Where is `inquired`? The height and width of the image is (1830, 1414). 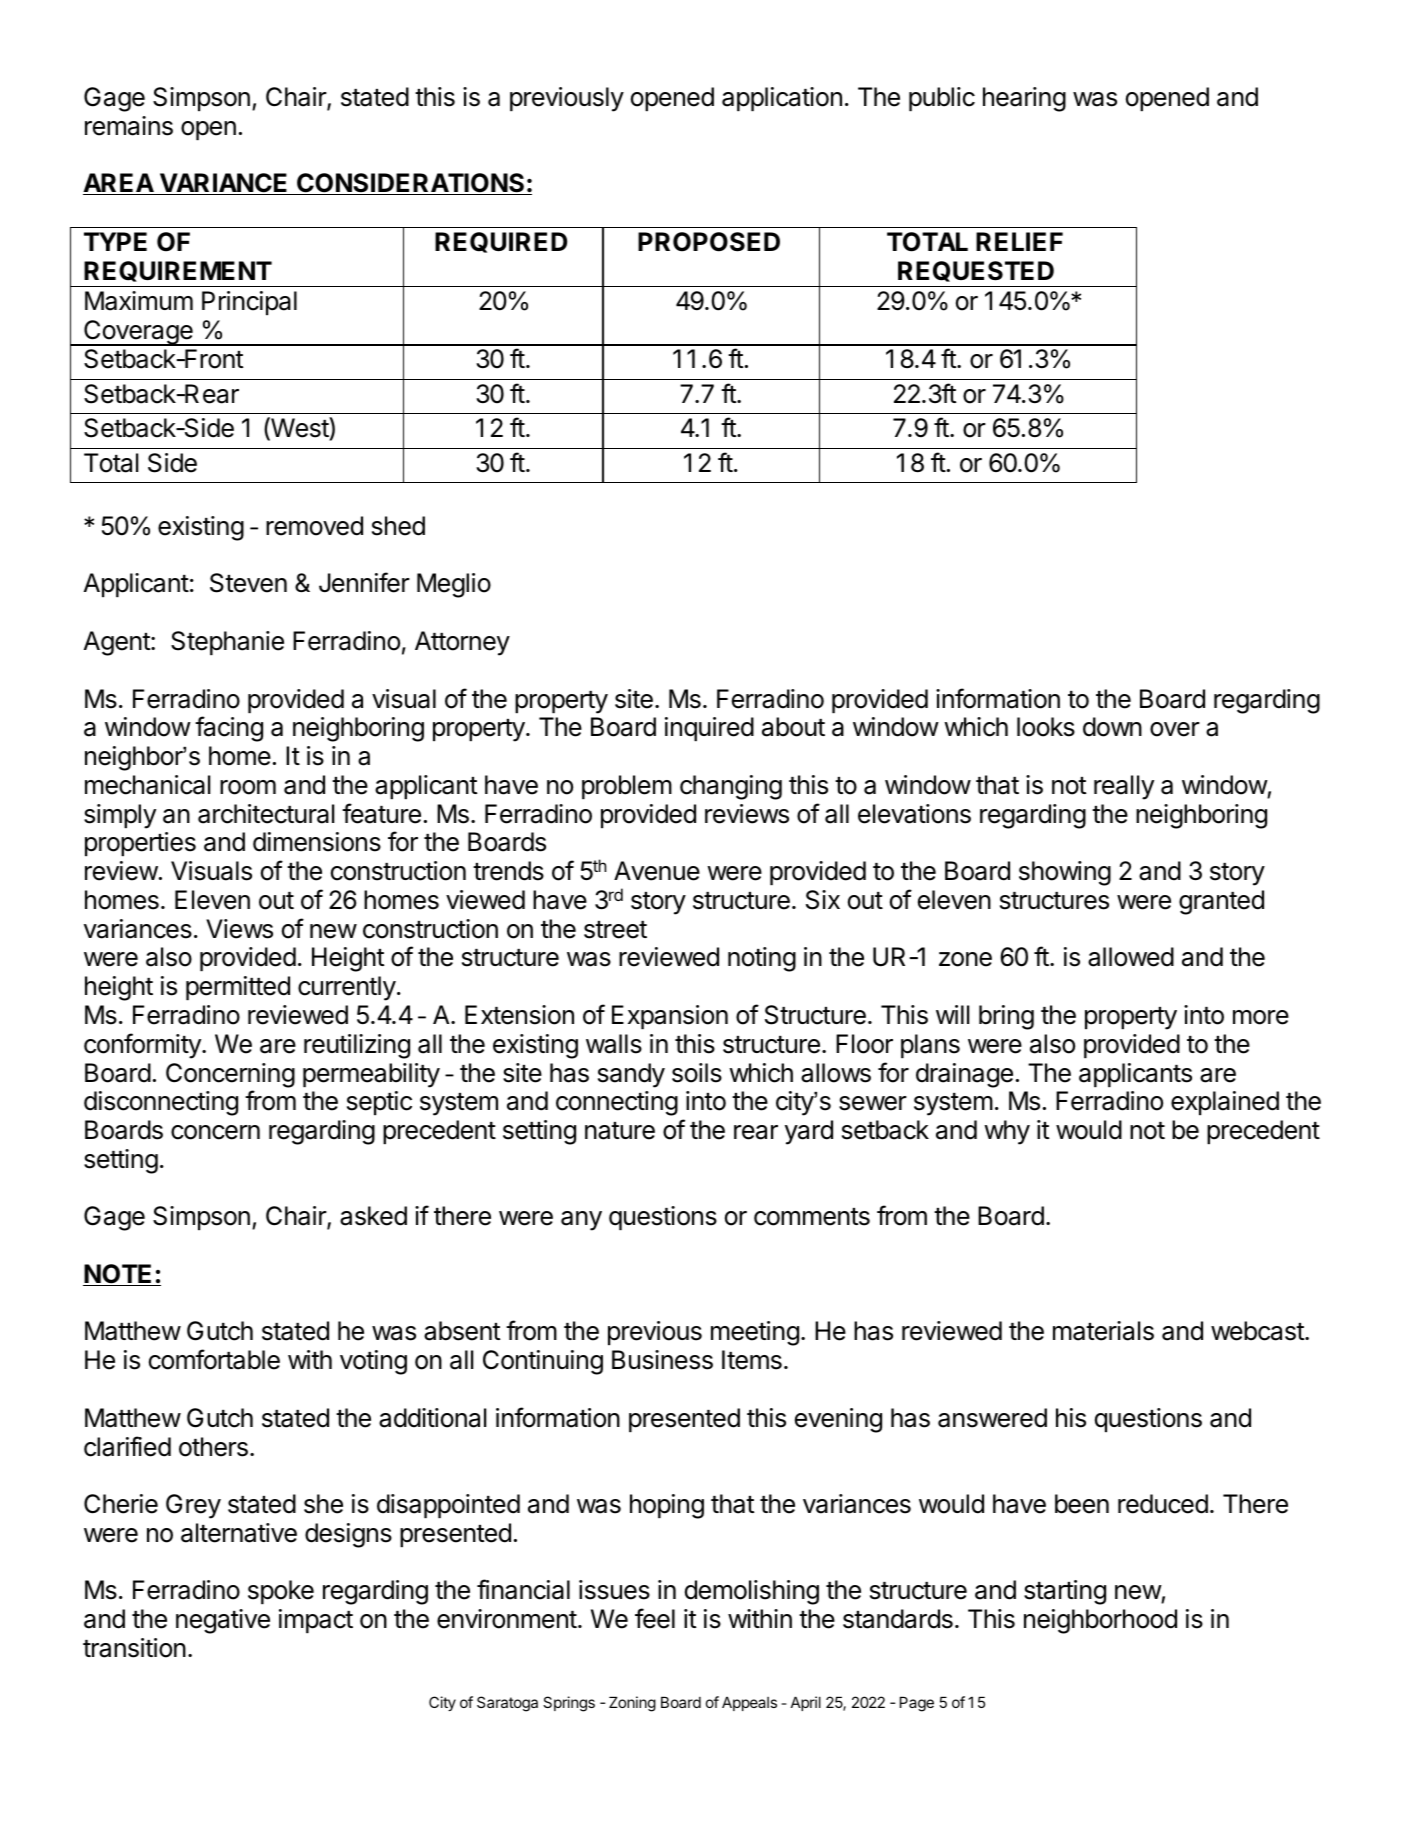
inquired is located at coordinates (709, 729).
